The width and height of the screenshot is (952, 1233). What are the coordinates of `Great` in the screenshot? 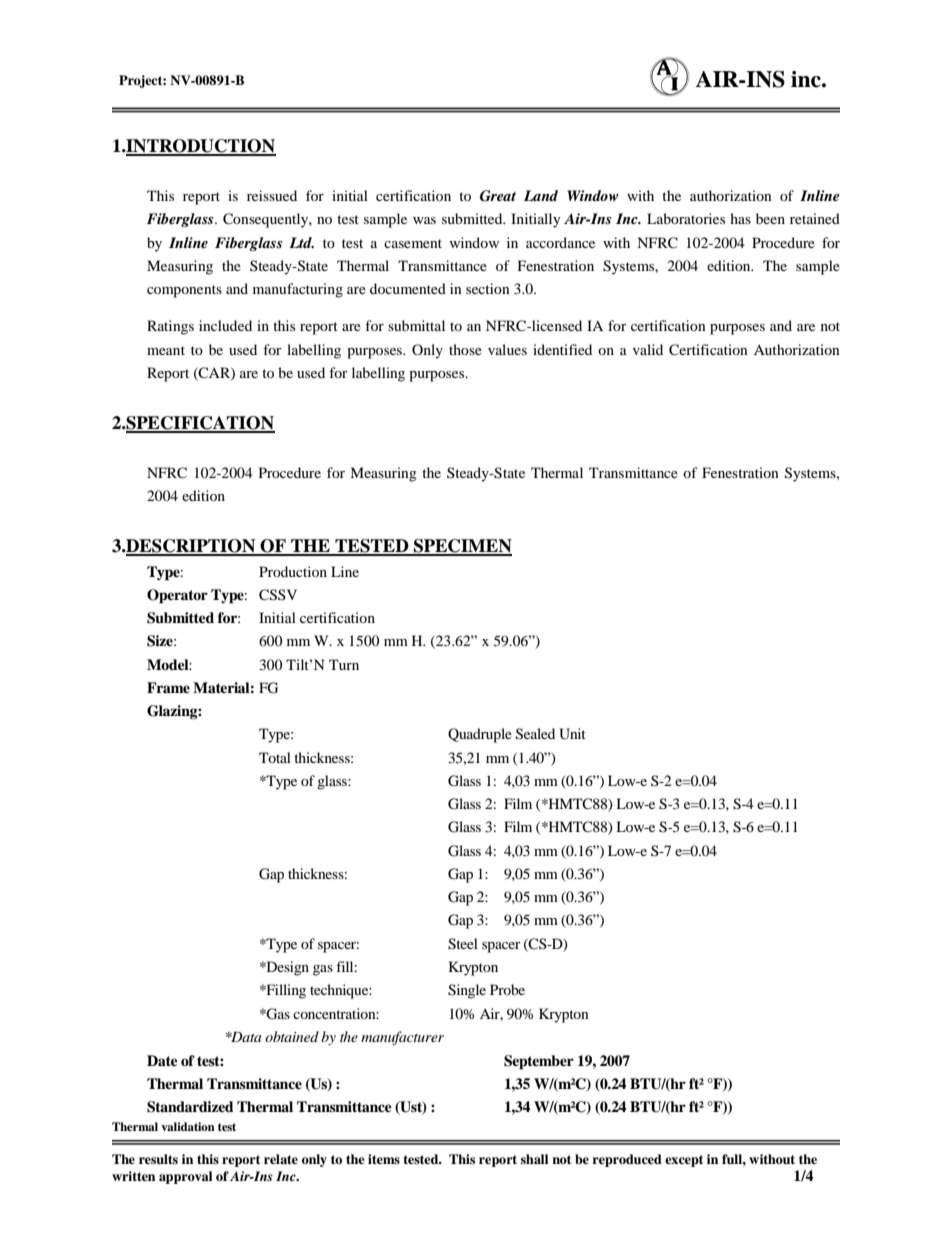 It's located at (498, 196).
